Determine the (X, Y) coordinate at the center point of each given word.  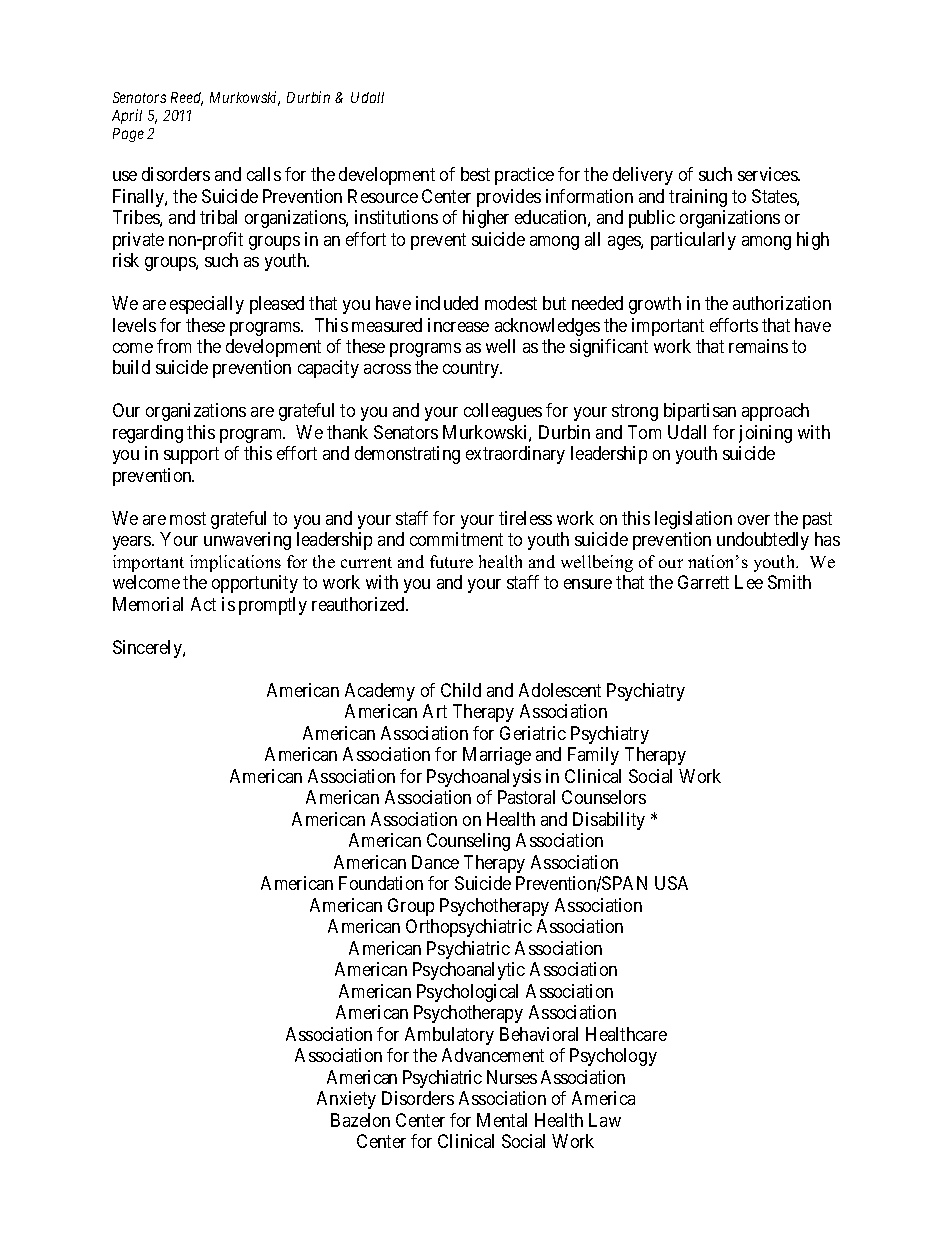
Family (593, 756)
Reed (187, 99)
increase (458, 325)
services (768, 174)
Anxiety (346, 1100)
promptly (273, 606)
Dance (435, 862)
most (188, 518)
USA (671, 883)
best (475, 174)
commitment (456, 539)
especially (207, 305)
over (754, 520)
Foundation (381, 883)
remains (758, 346)
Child (461, 690)
